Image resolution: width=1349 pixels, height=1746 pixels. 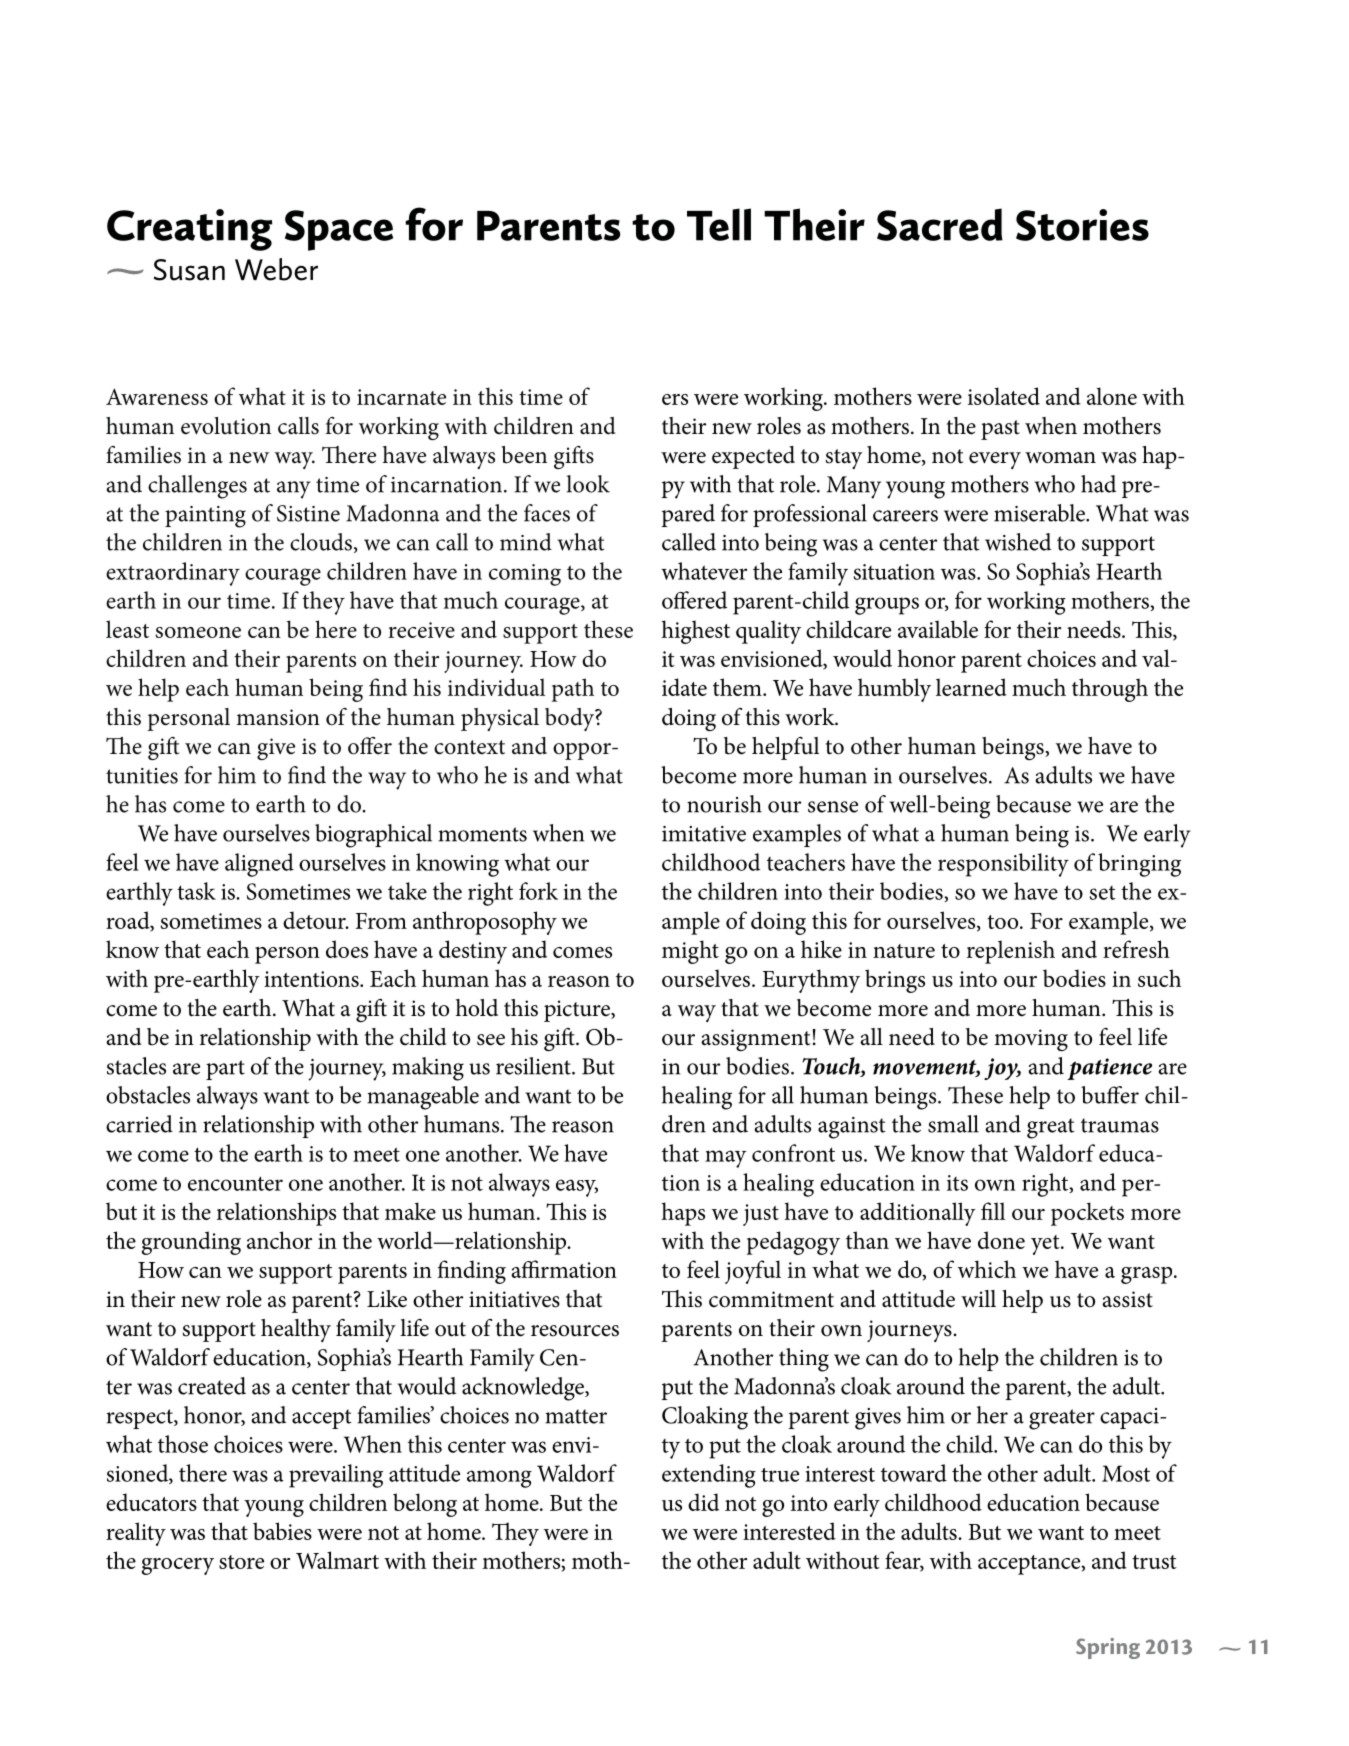 I want to click on Space, so click(x=339, y=230).
